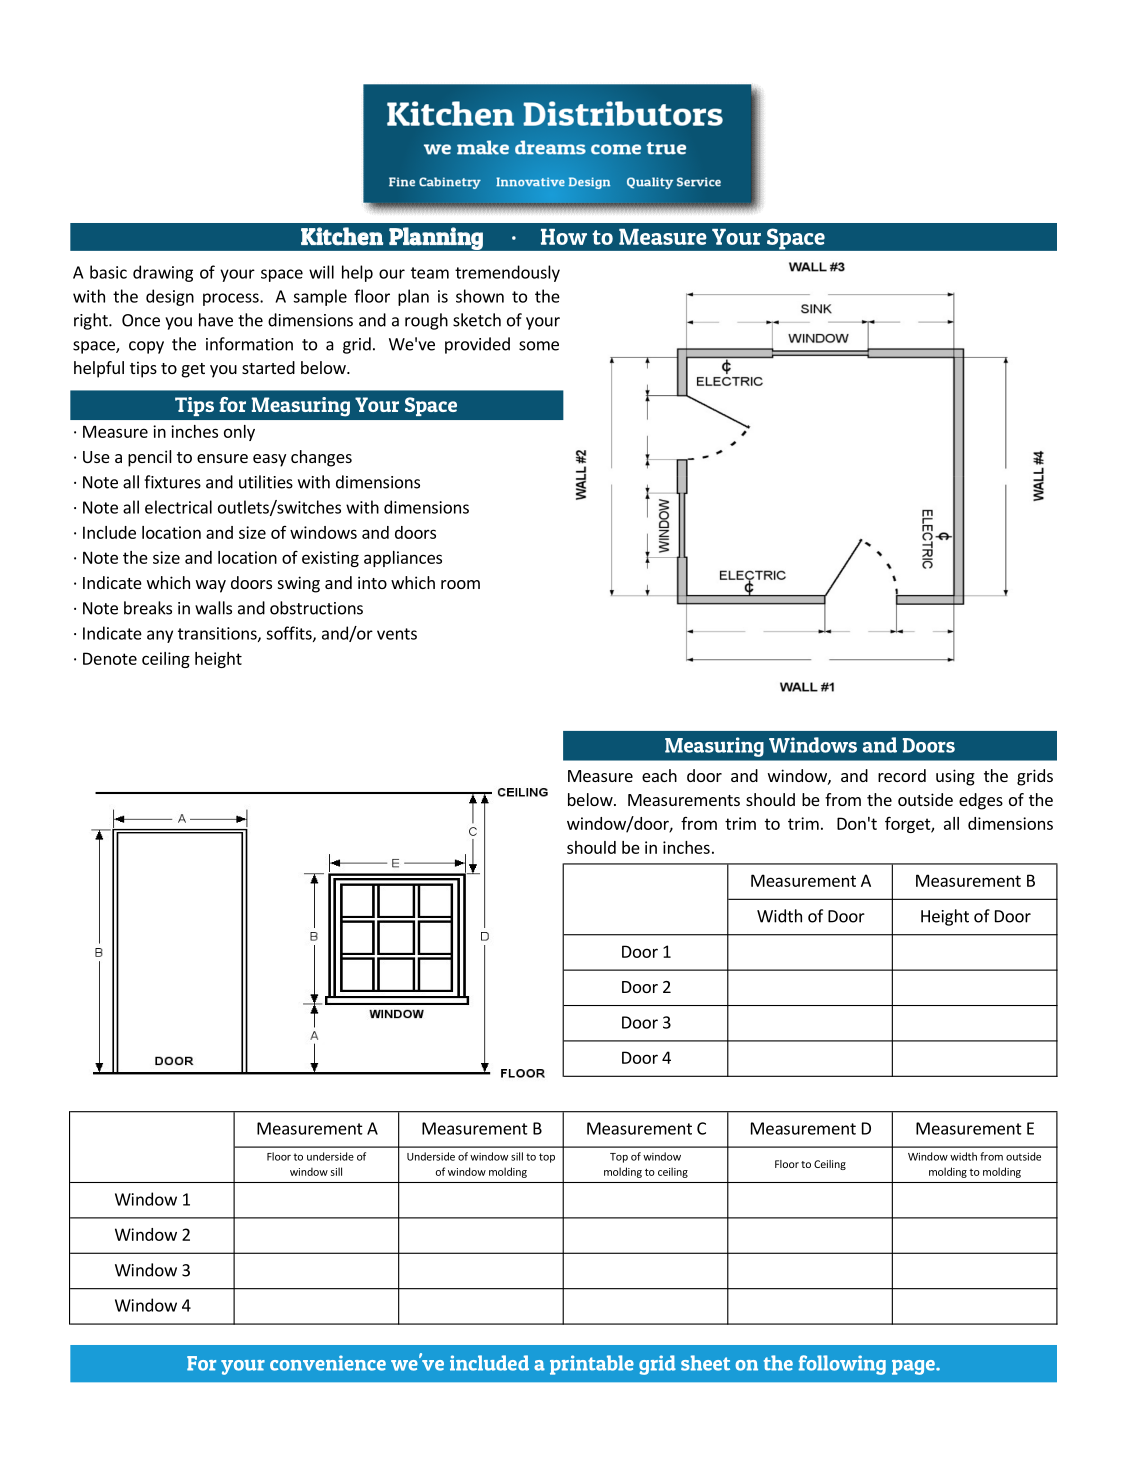  What do you see at coordinates (539, 346) in the document?
I see `some` at bounding box center [539, 346].
